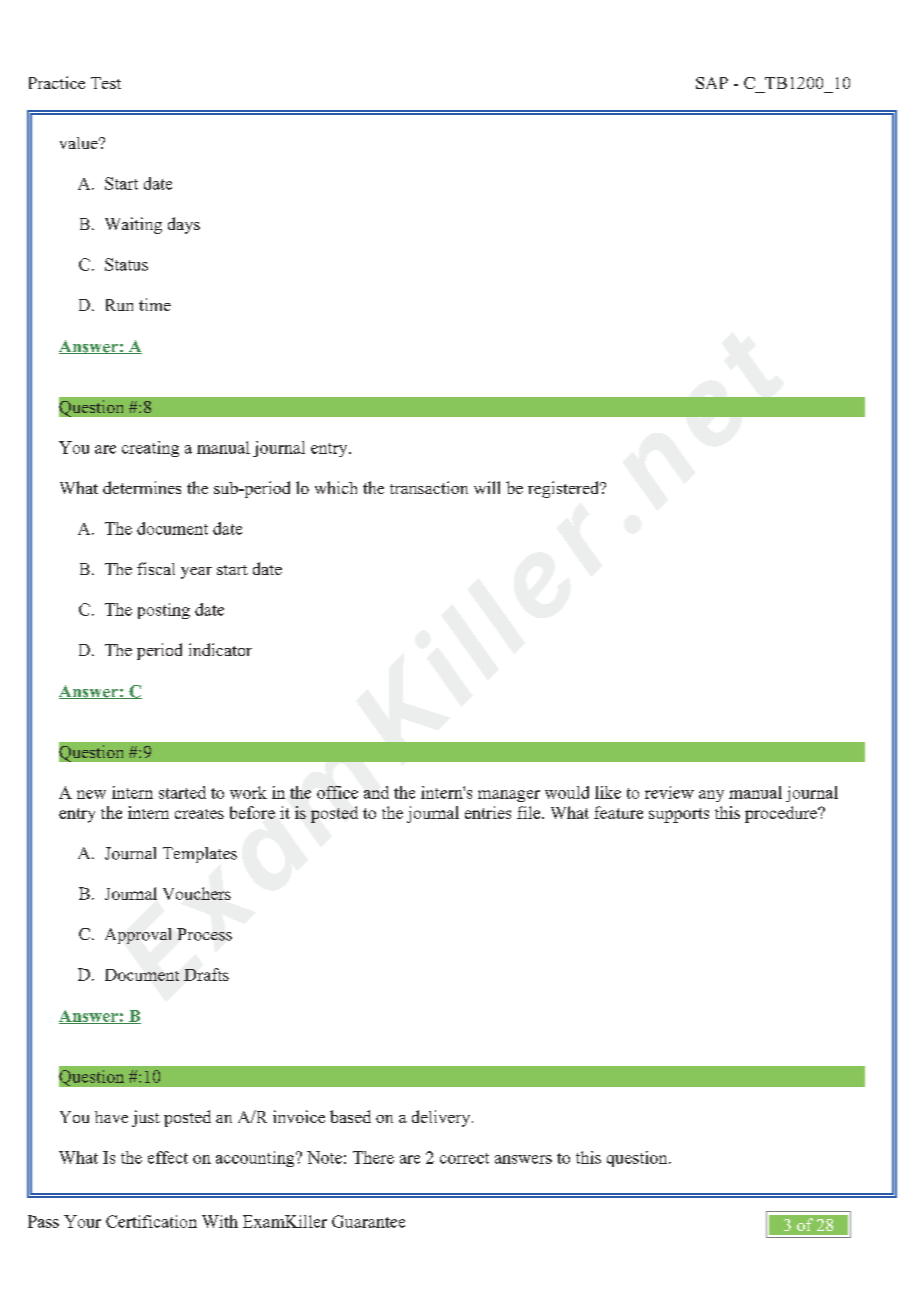 The width and height of the document is (924, 1308). I want to click on Test, so click(106, 83).
